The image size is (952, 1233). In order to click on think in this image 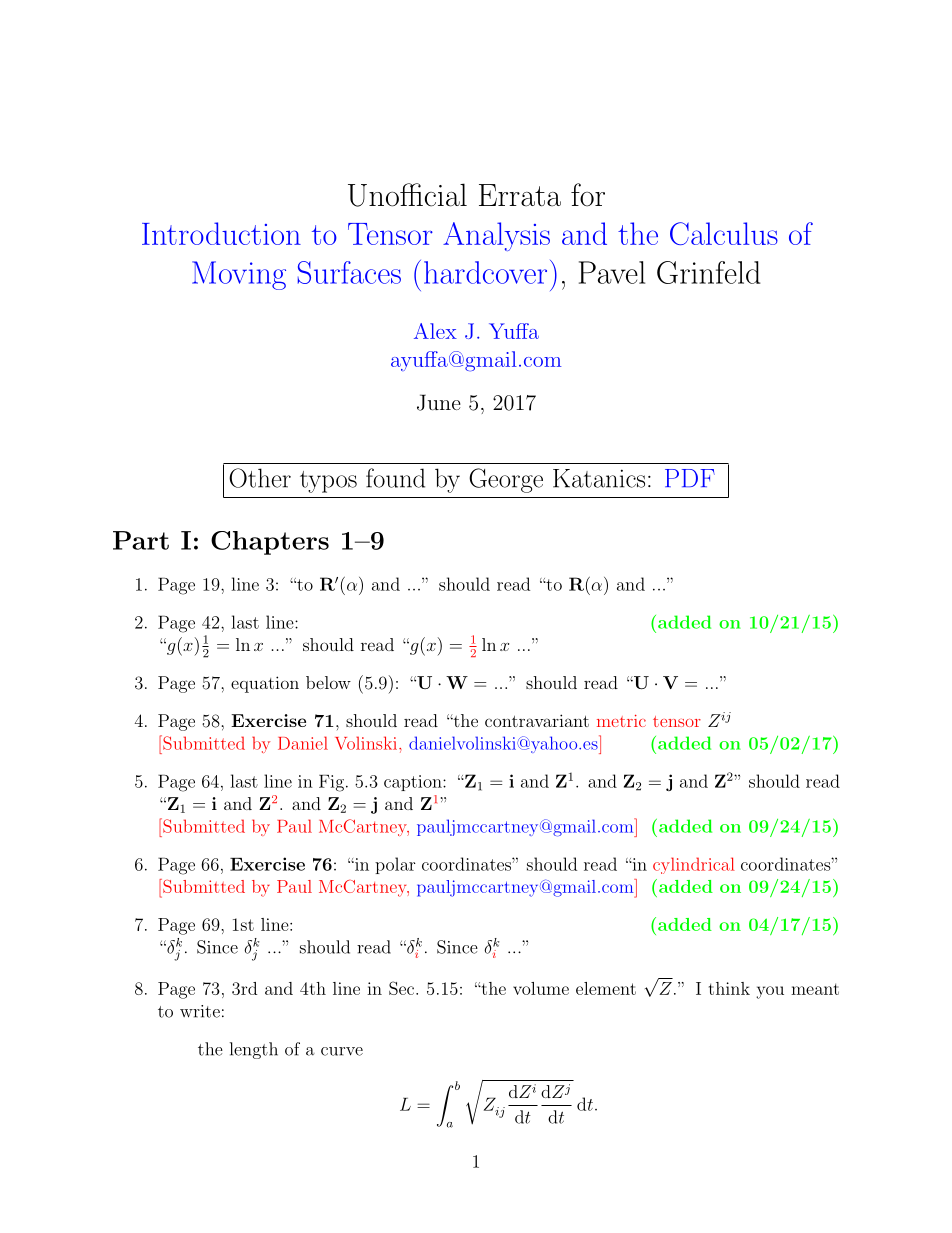, I will do `click(729, 988)`.
